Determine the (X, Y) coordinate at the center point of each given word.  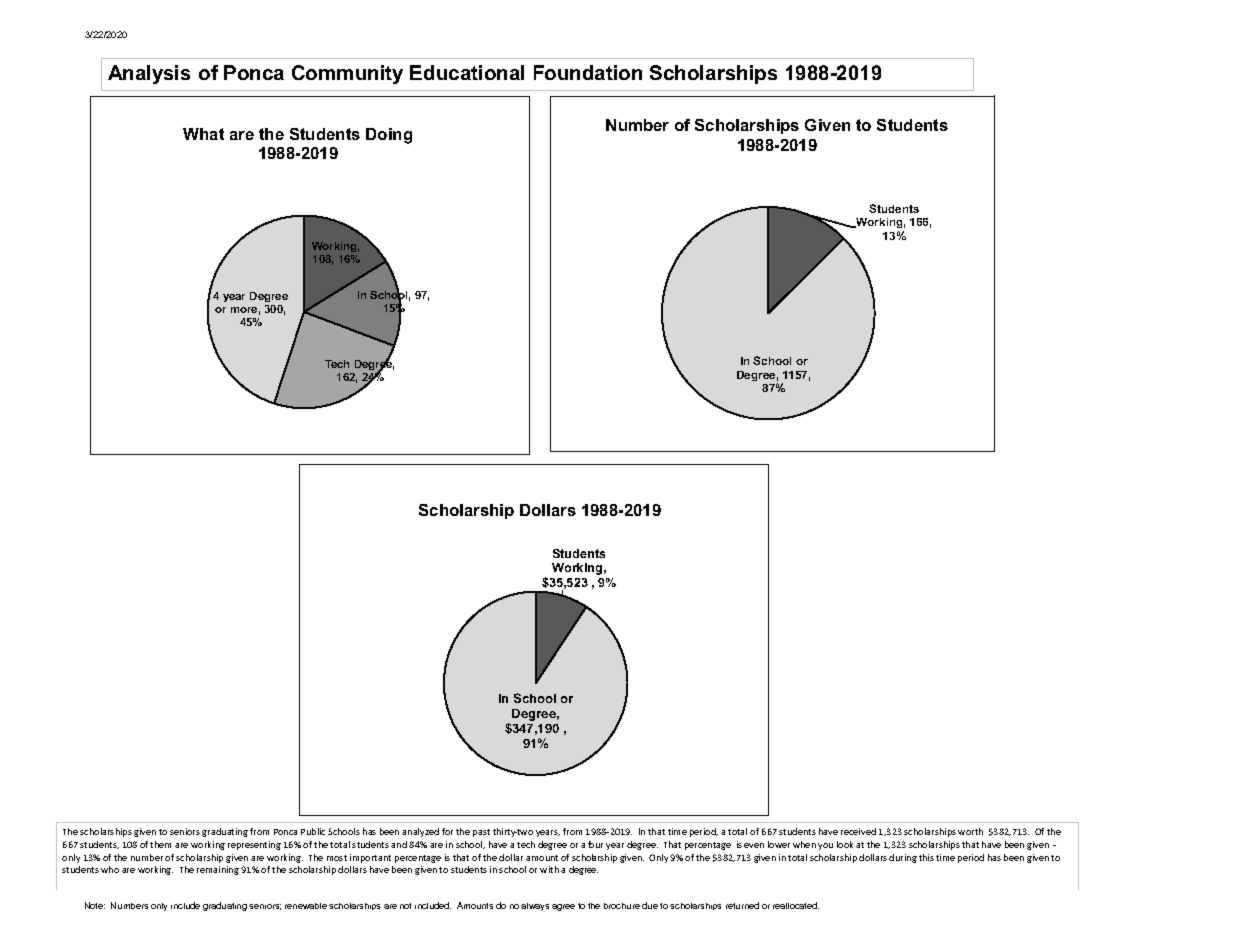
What (203, 134)
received (858, 831)
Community (347, 74)
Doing (389, 136)
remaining (218, 870)
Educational (467, 72)
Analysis (149, 74)
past (481, 833)
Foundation (588, 72)
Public (313, 831)
